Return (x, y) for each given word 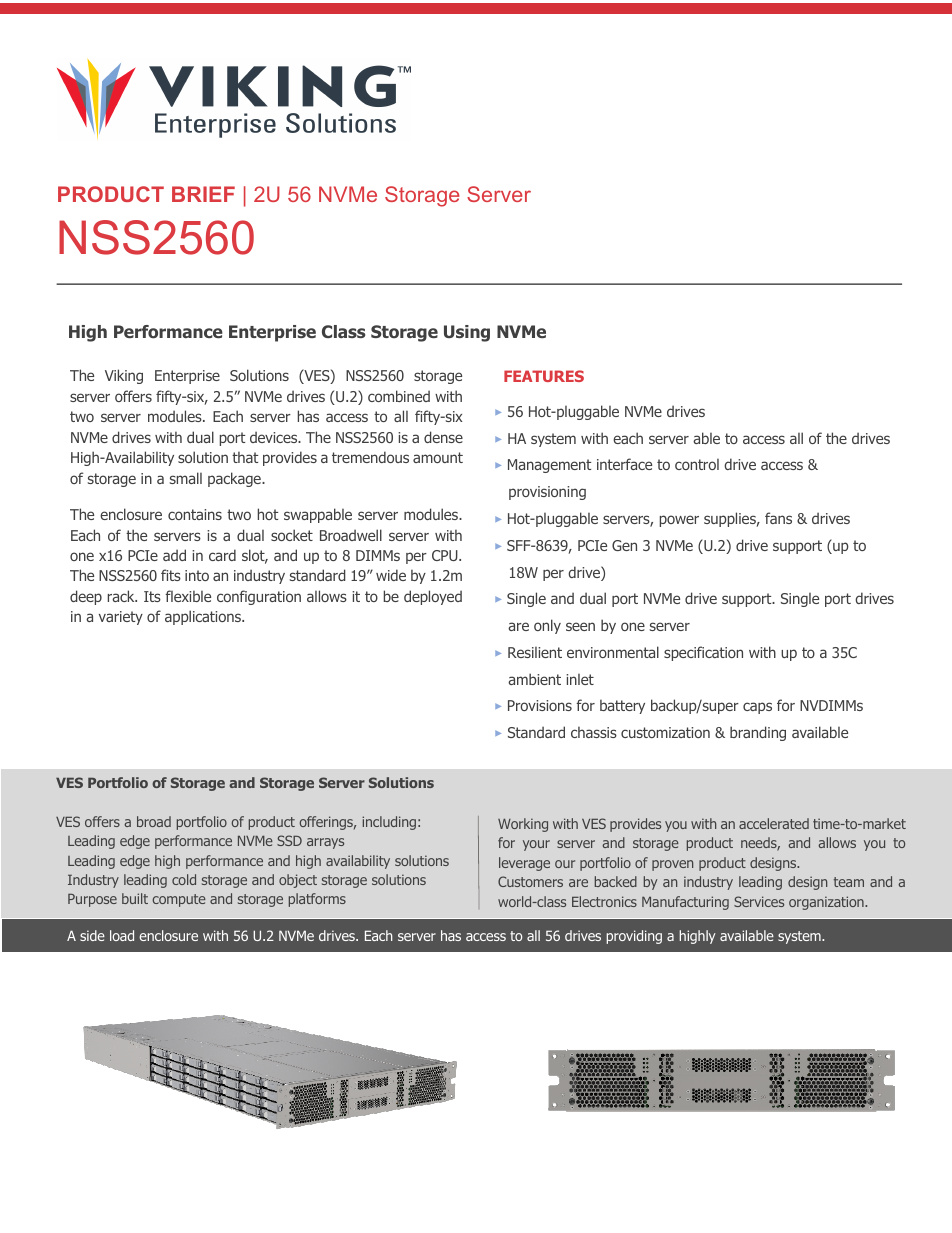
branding (758, 733)
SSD (289, 840)
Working (523, 825)
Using (467, 333)
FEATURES (544, 376)
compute (179, 900)
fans (778, 518)
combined (399, 396)
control (697, 464)
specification (703, 653)
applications (204, 617)
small (185, 478)
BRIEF (203, 194)
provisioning (547, 493)
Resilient (535, 652)
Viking (124, 376)
